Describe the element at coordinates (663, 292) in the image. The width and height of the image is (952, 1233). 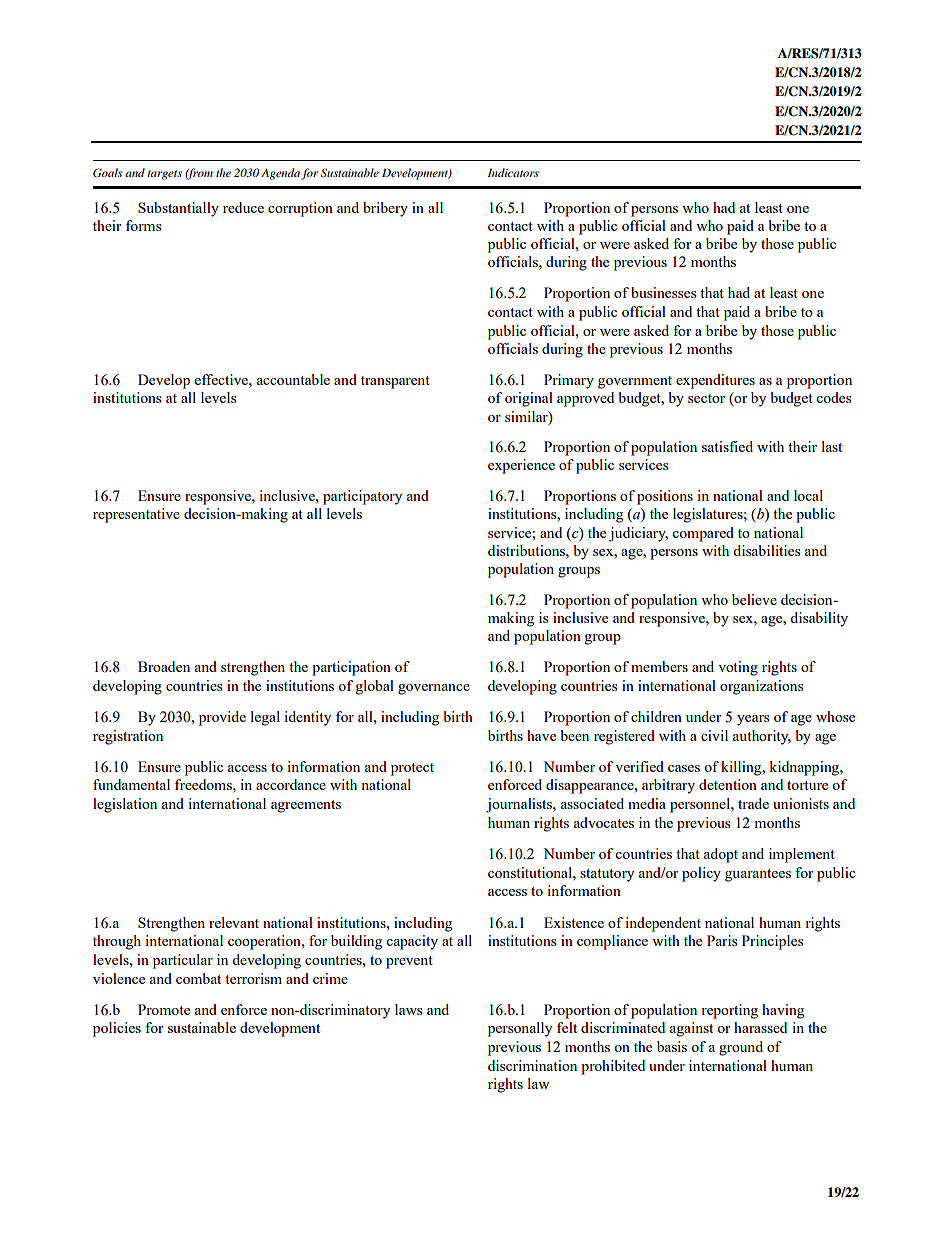
I see `businesses` at that location.
